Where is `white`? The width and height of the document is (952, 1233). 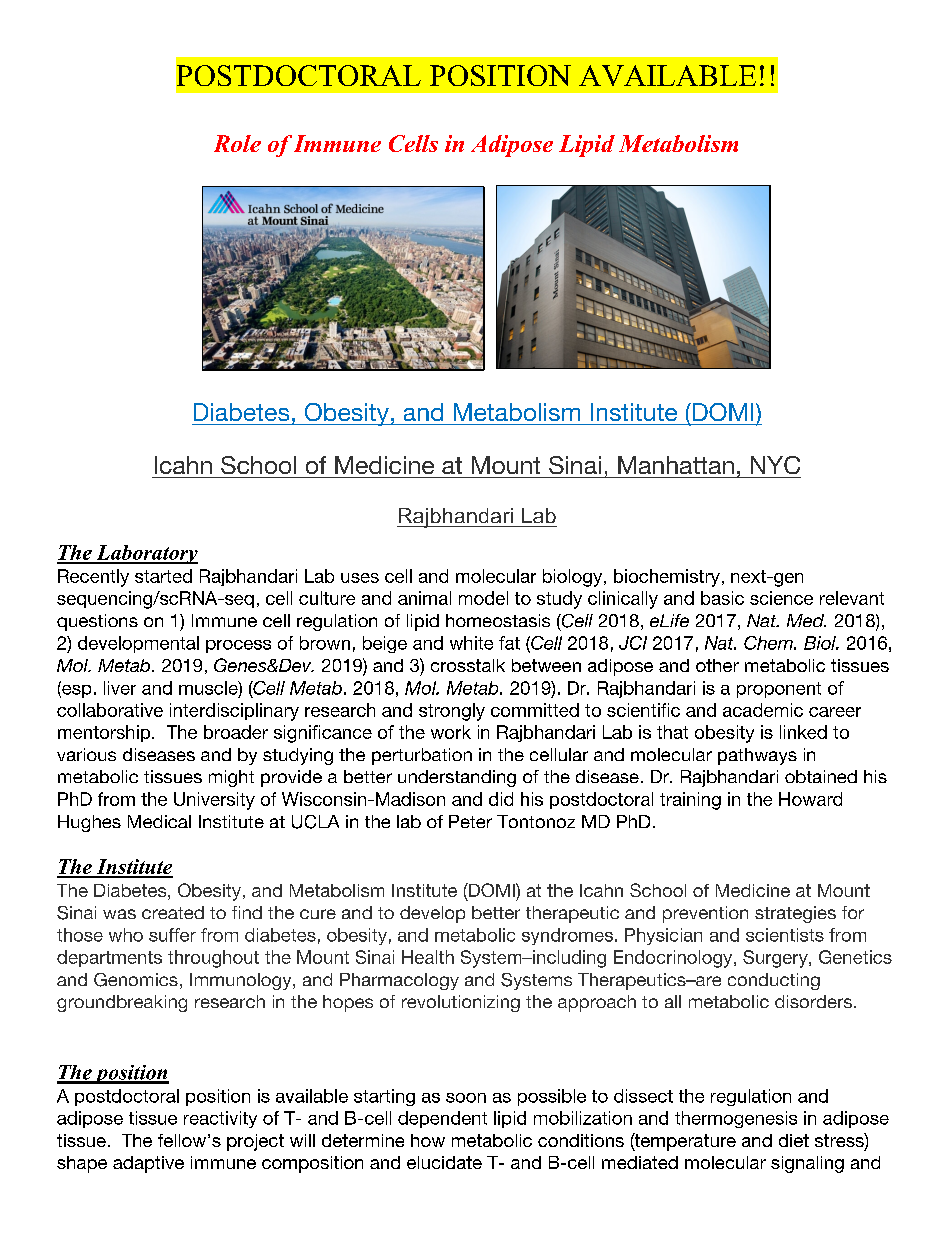
white is located at coordinates (471, 643).
